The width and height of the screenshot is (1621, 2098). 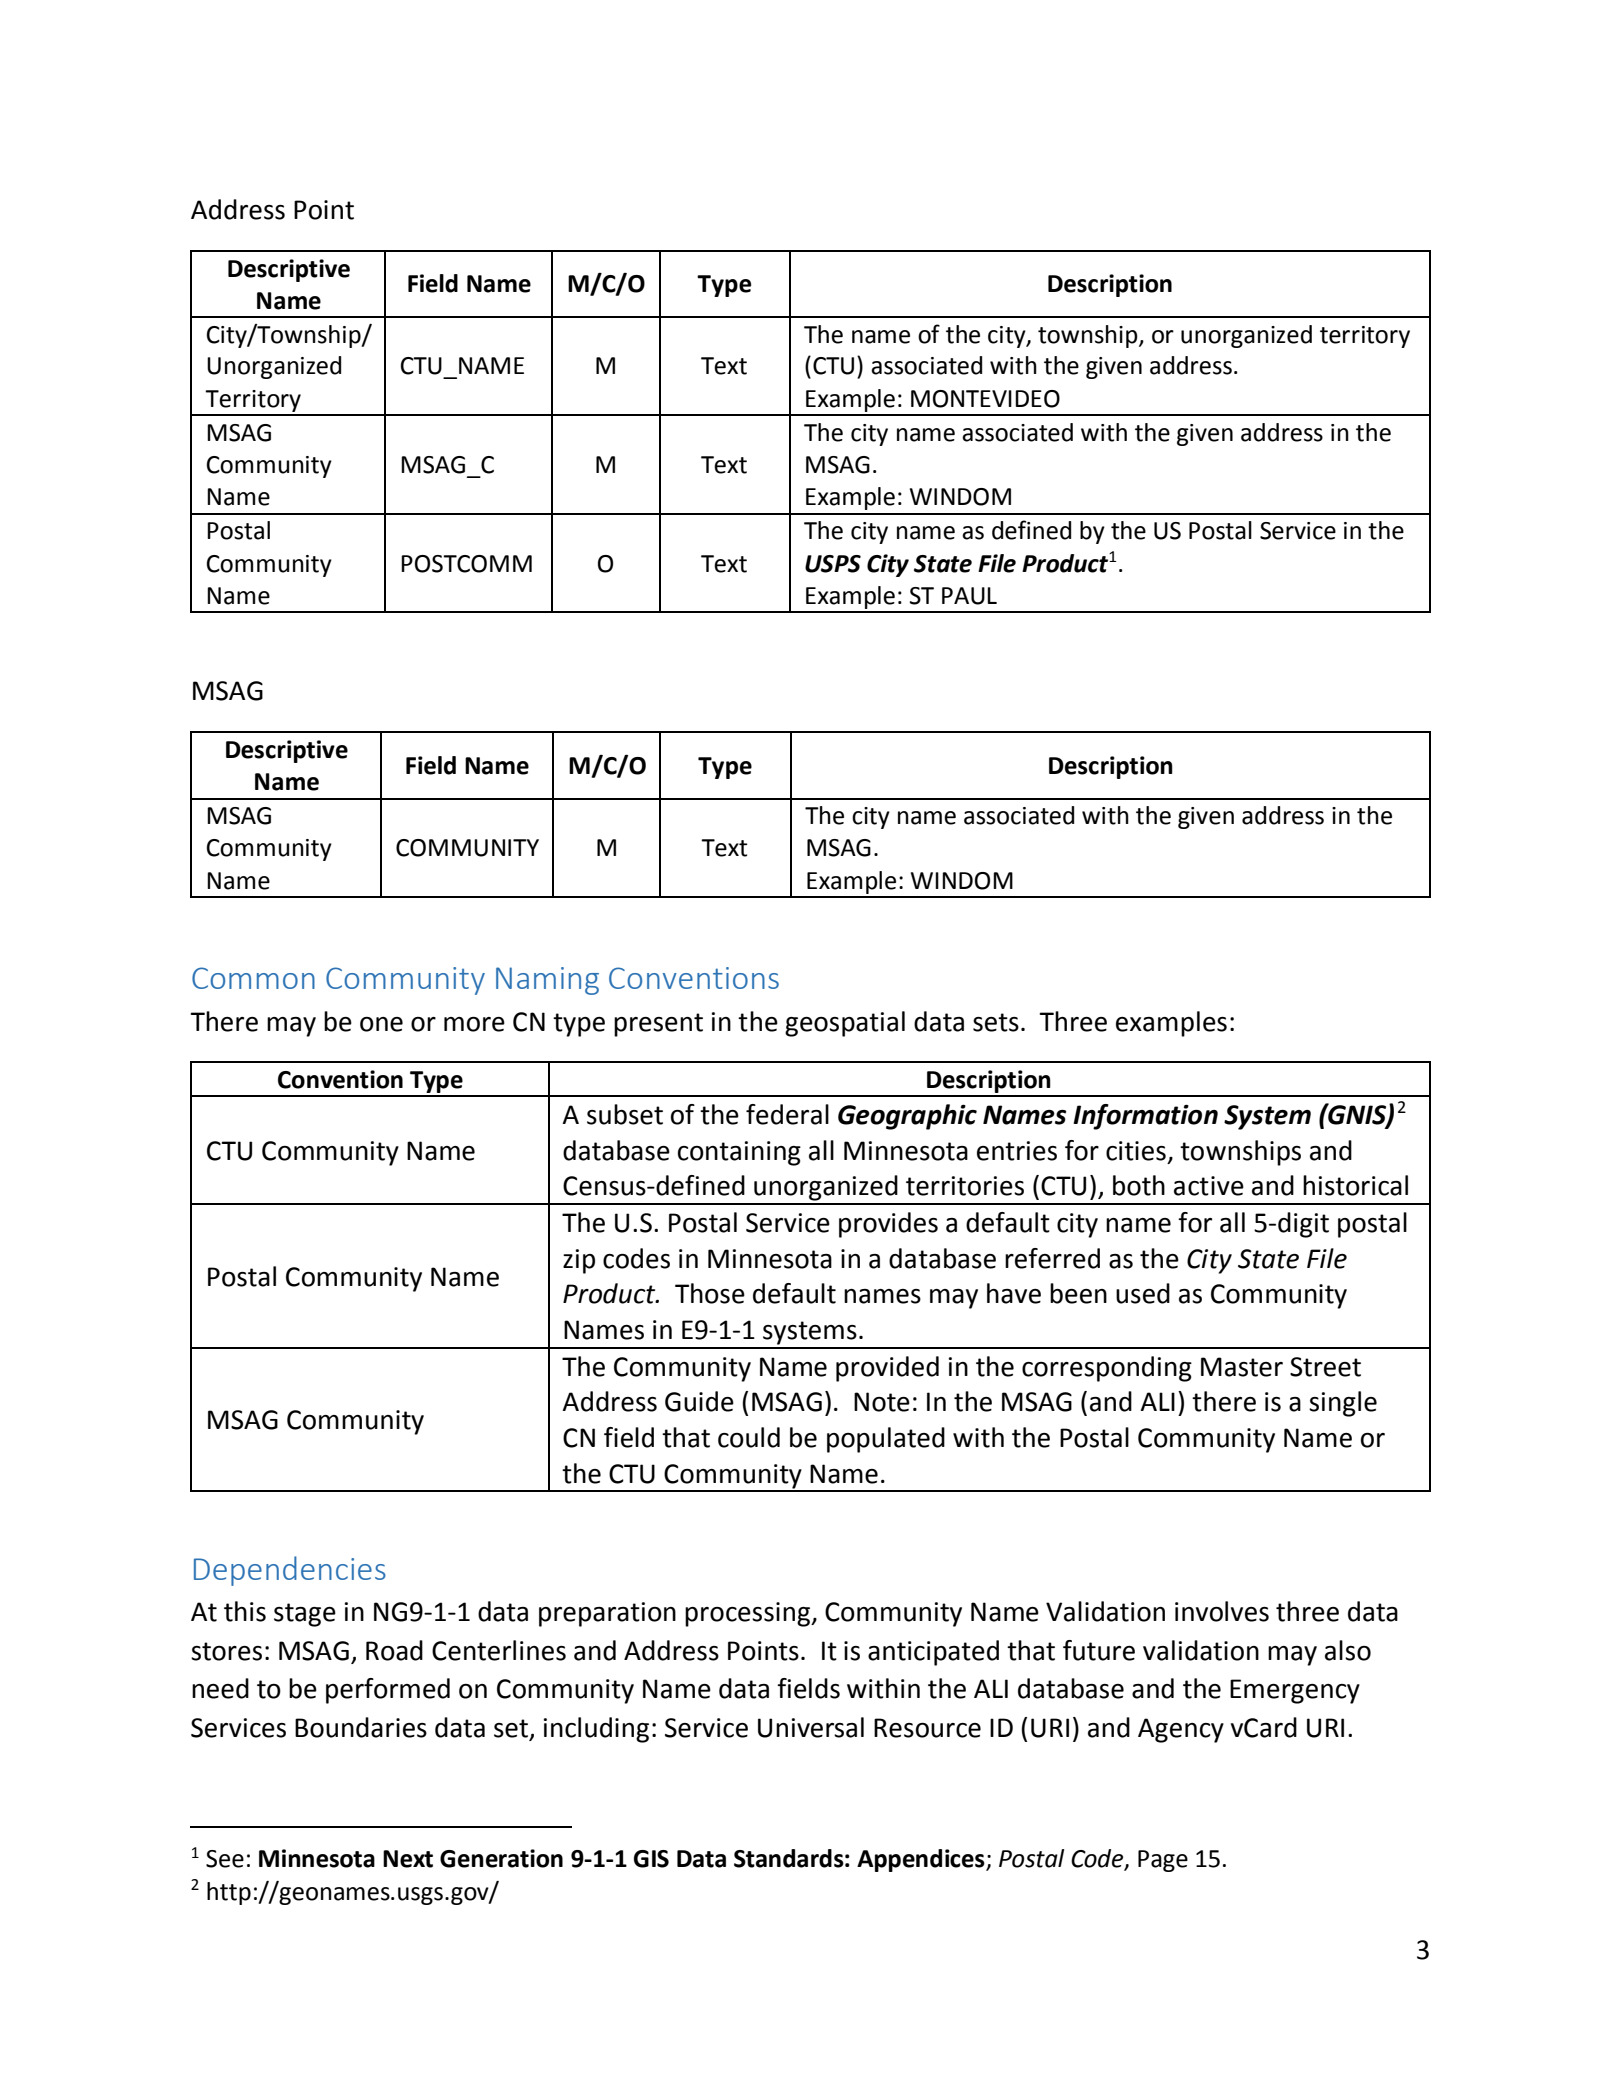 I want to click on Master, so click(x=1242, y=1367).
